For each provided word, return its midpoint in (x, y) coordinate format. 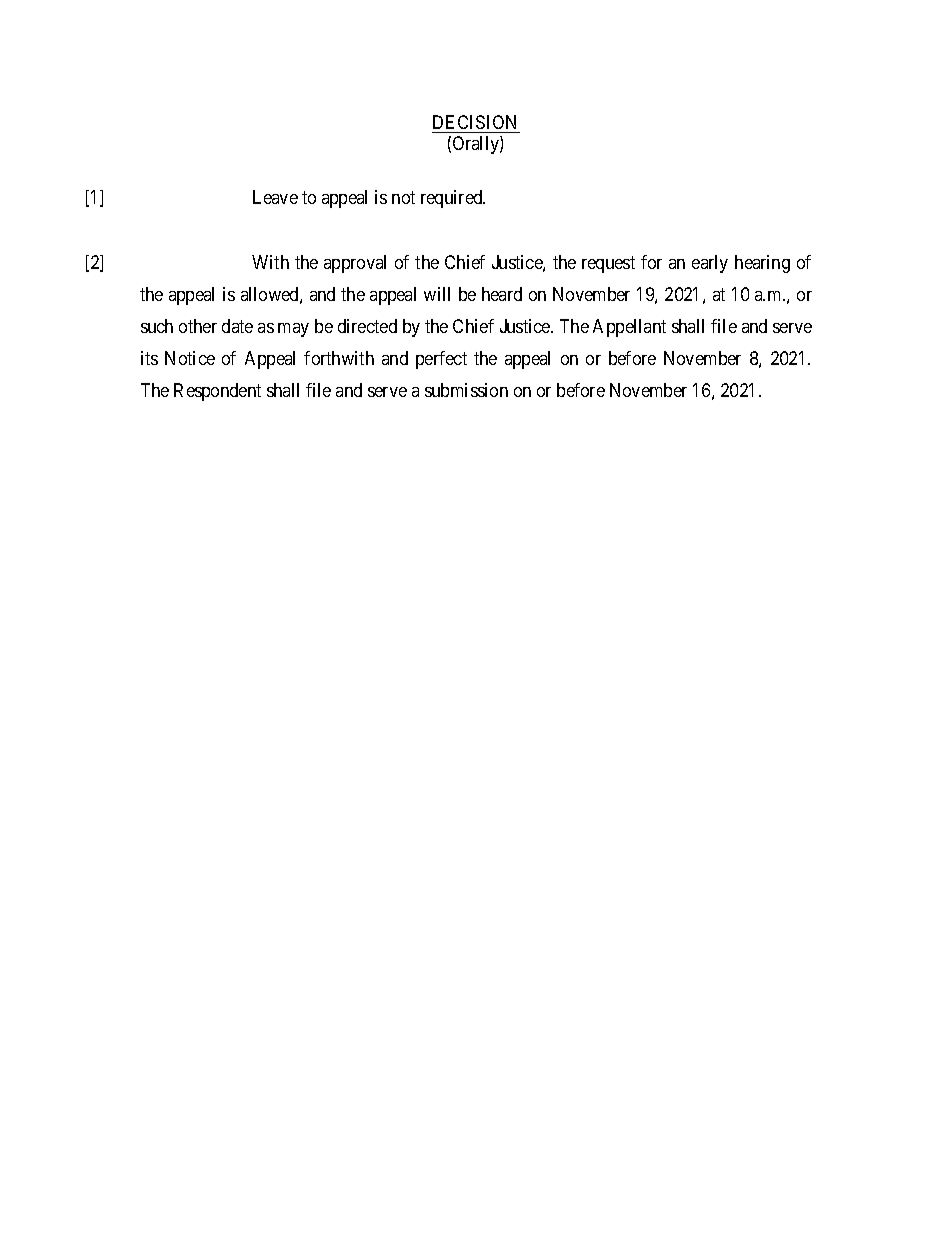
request (608, 264)
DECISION (474, 122)
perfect (441, 360)
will (437, 294)
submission (466, 390)
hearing (762, 264)
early (710, 264)
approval (355, 264)
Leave (275, 197)
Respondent (217, 392)
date (237, 326)
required (453, 199)
